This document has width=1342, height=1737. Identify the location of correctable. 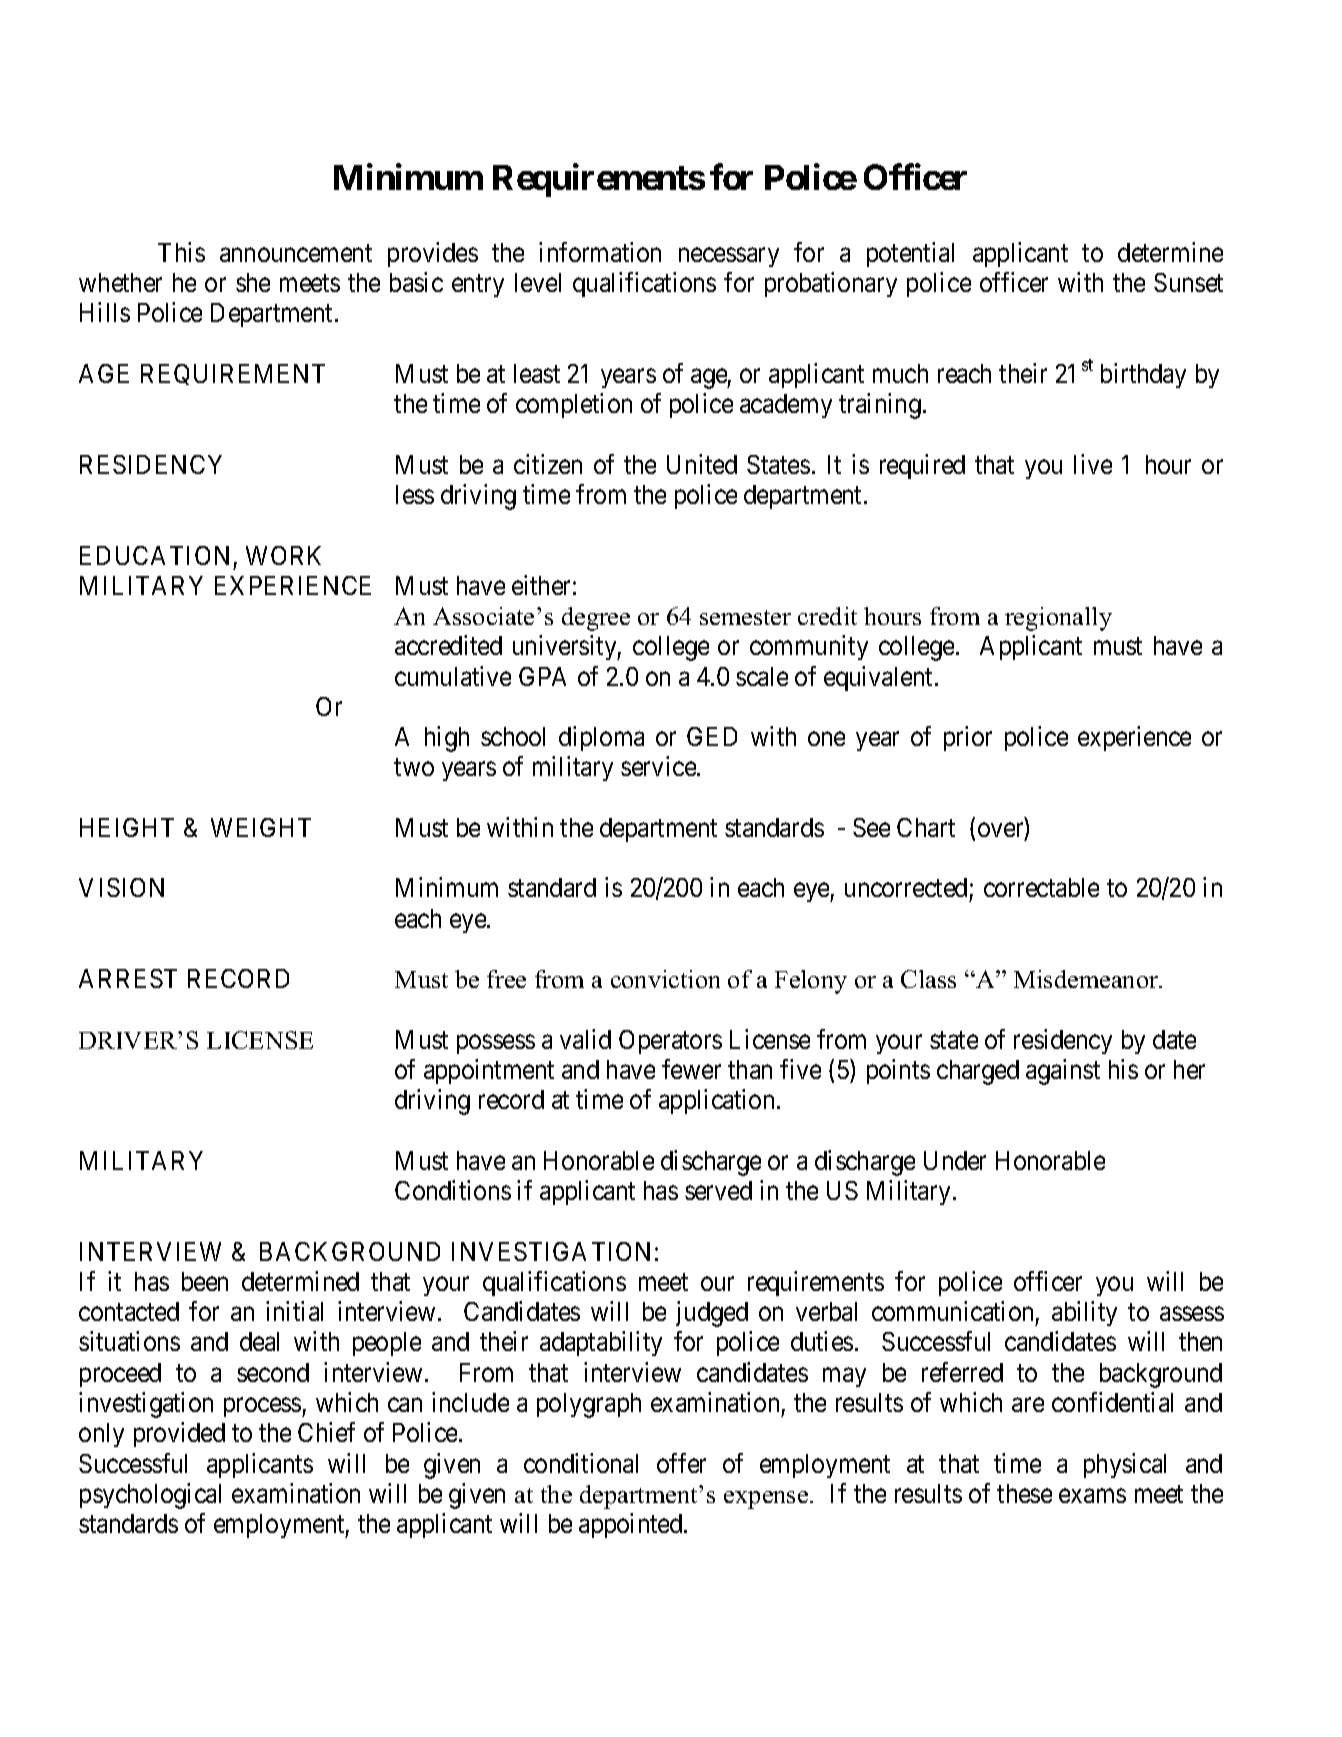
(1041, 887).
